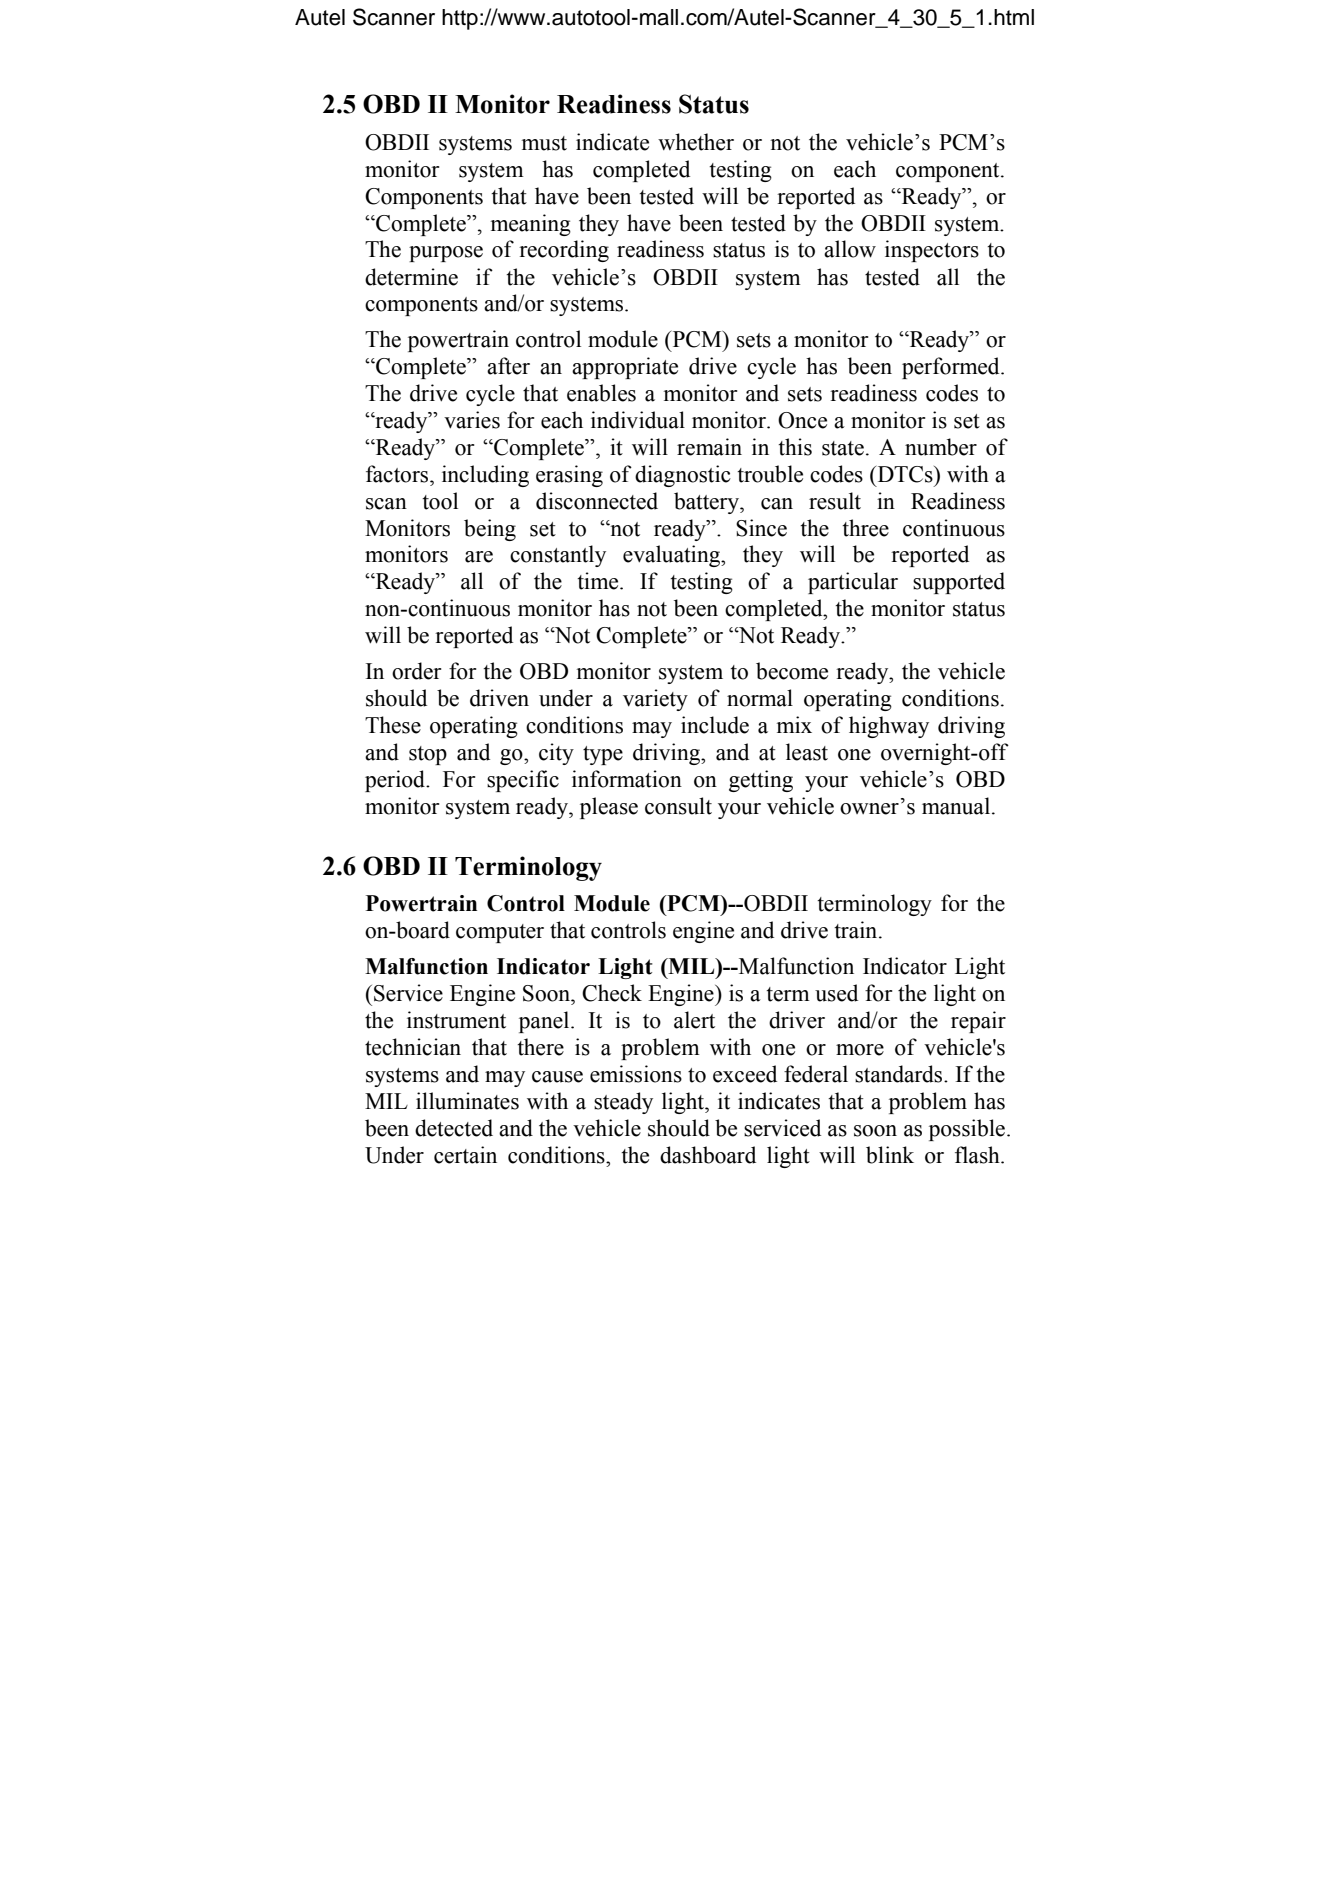 The image size is (1328, 1878). Describe the element at coordinates (472, 420) in the page. I see `varies` at that location.
